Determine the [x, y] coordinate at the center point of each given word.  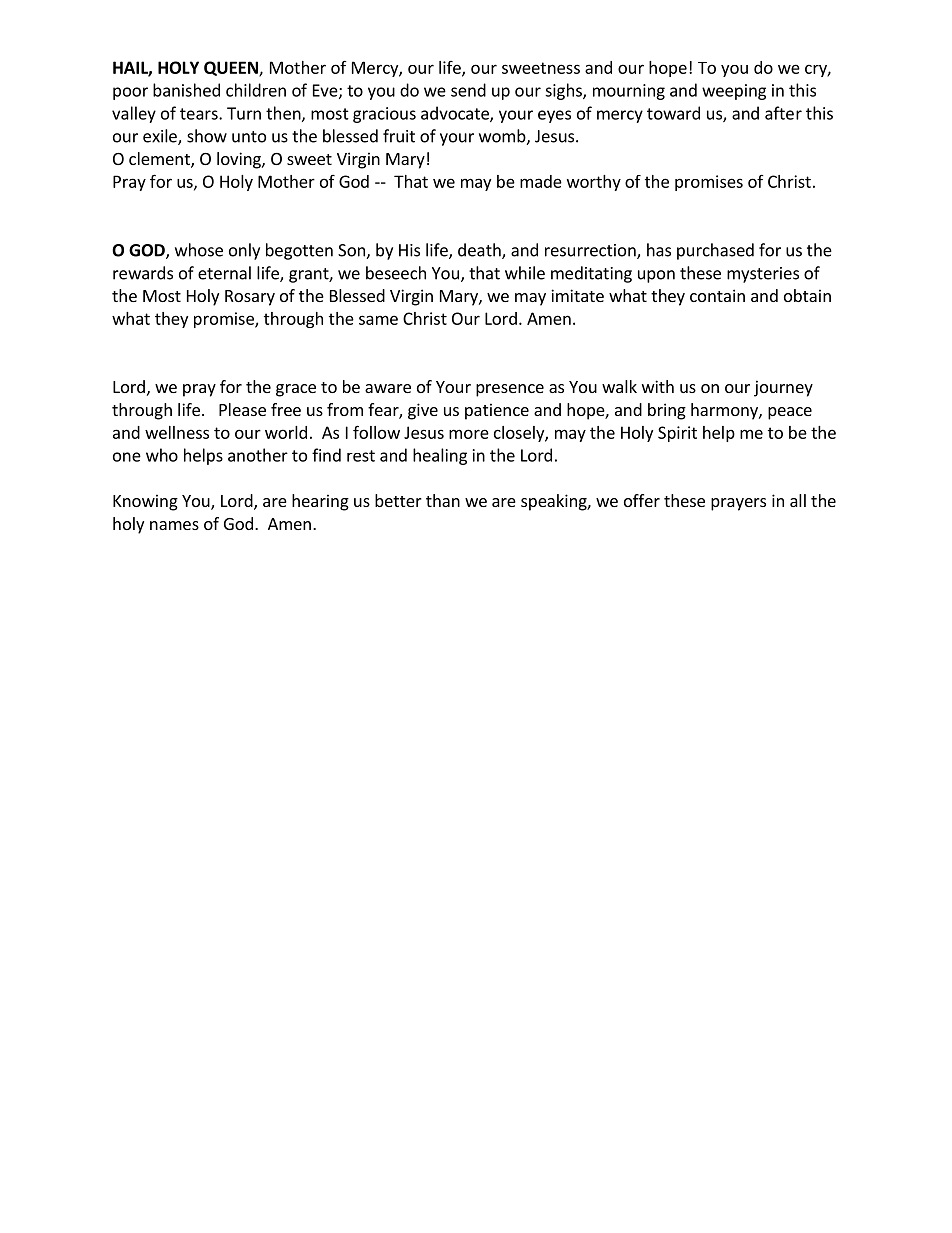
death [480, 251]
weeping [734, 92]
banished [186, 90]
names [174, 525]
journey [783, 388]
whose [199, 250]
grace [296, 390]
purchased [715, 251]
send [468, 90]
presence [510, 390]
